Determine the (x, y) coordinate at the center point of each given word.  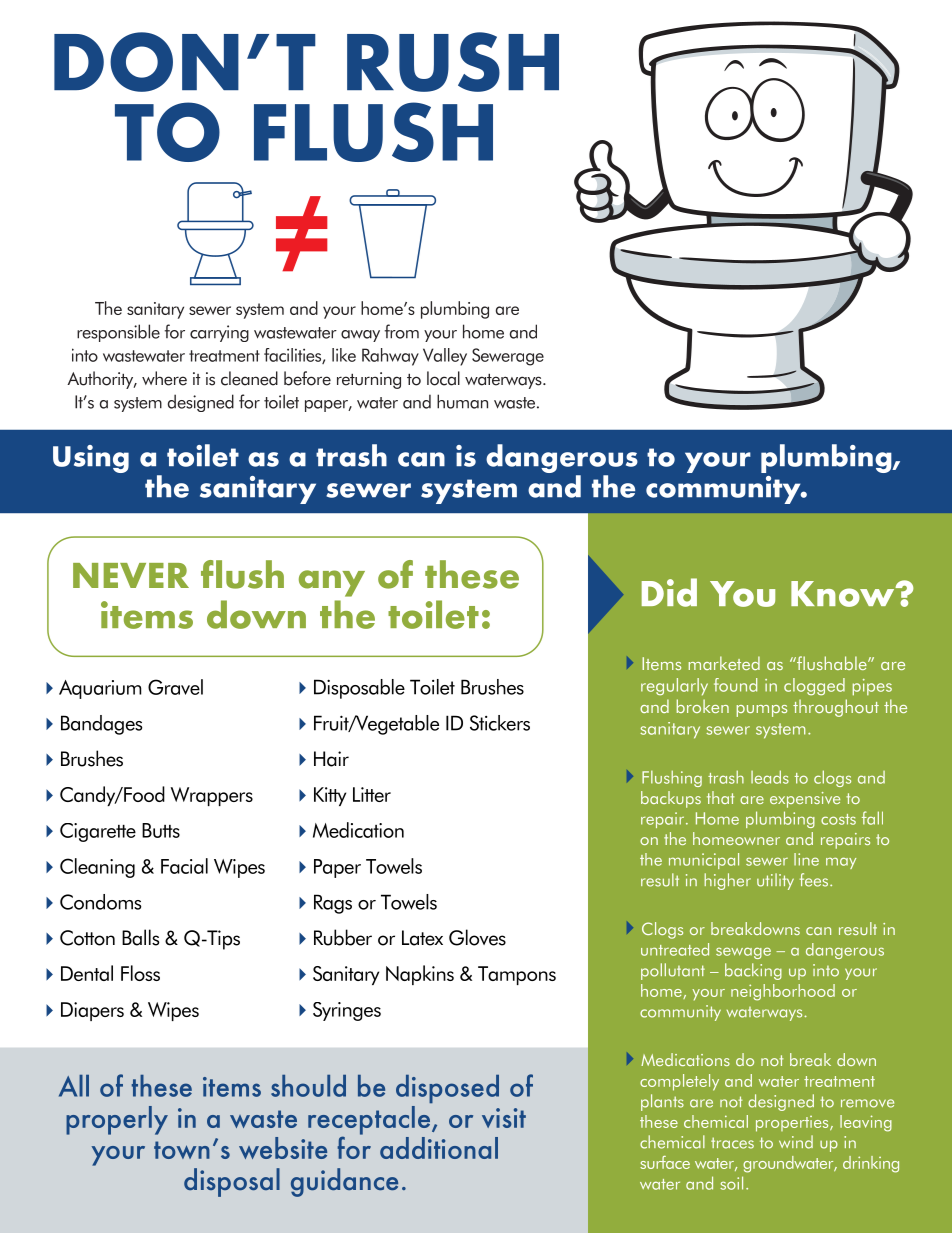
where (164, 378)
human (462, 401)
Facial (184, 866)
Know (844, 594)
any (332, 583)
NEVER (131, 575)
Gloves (477, 937)
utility (775, 881)
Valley (445, 357)
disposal (232, 1182)
